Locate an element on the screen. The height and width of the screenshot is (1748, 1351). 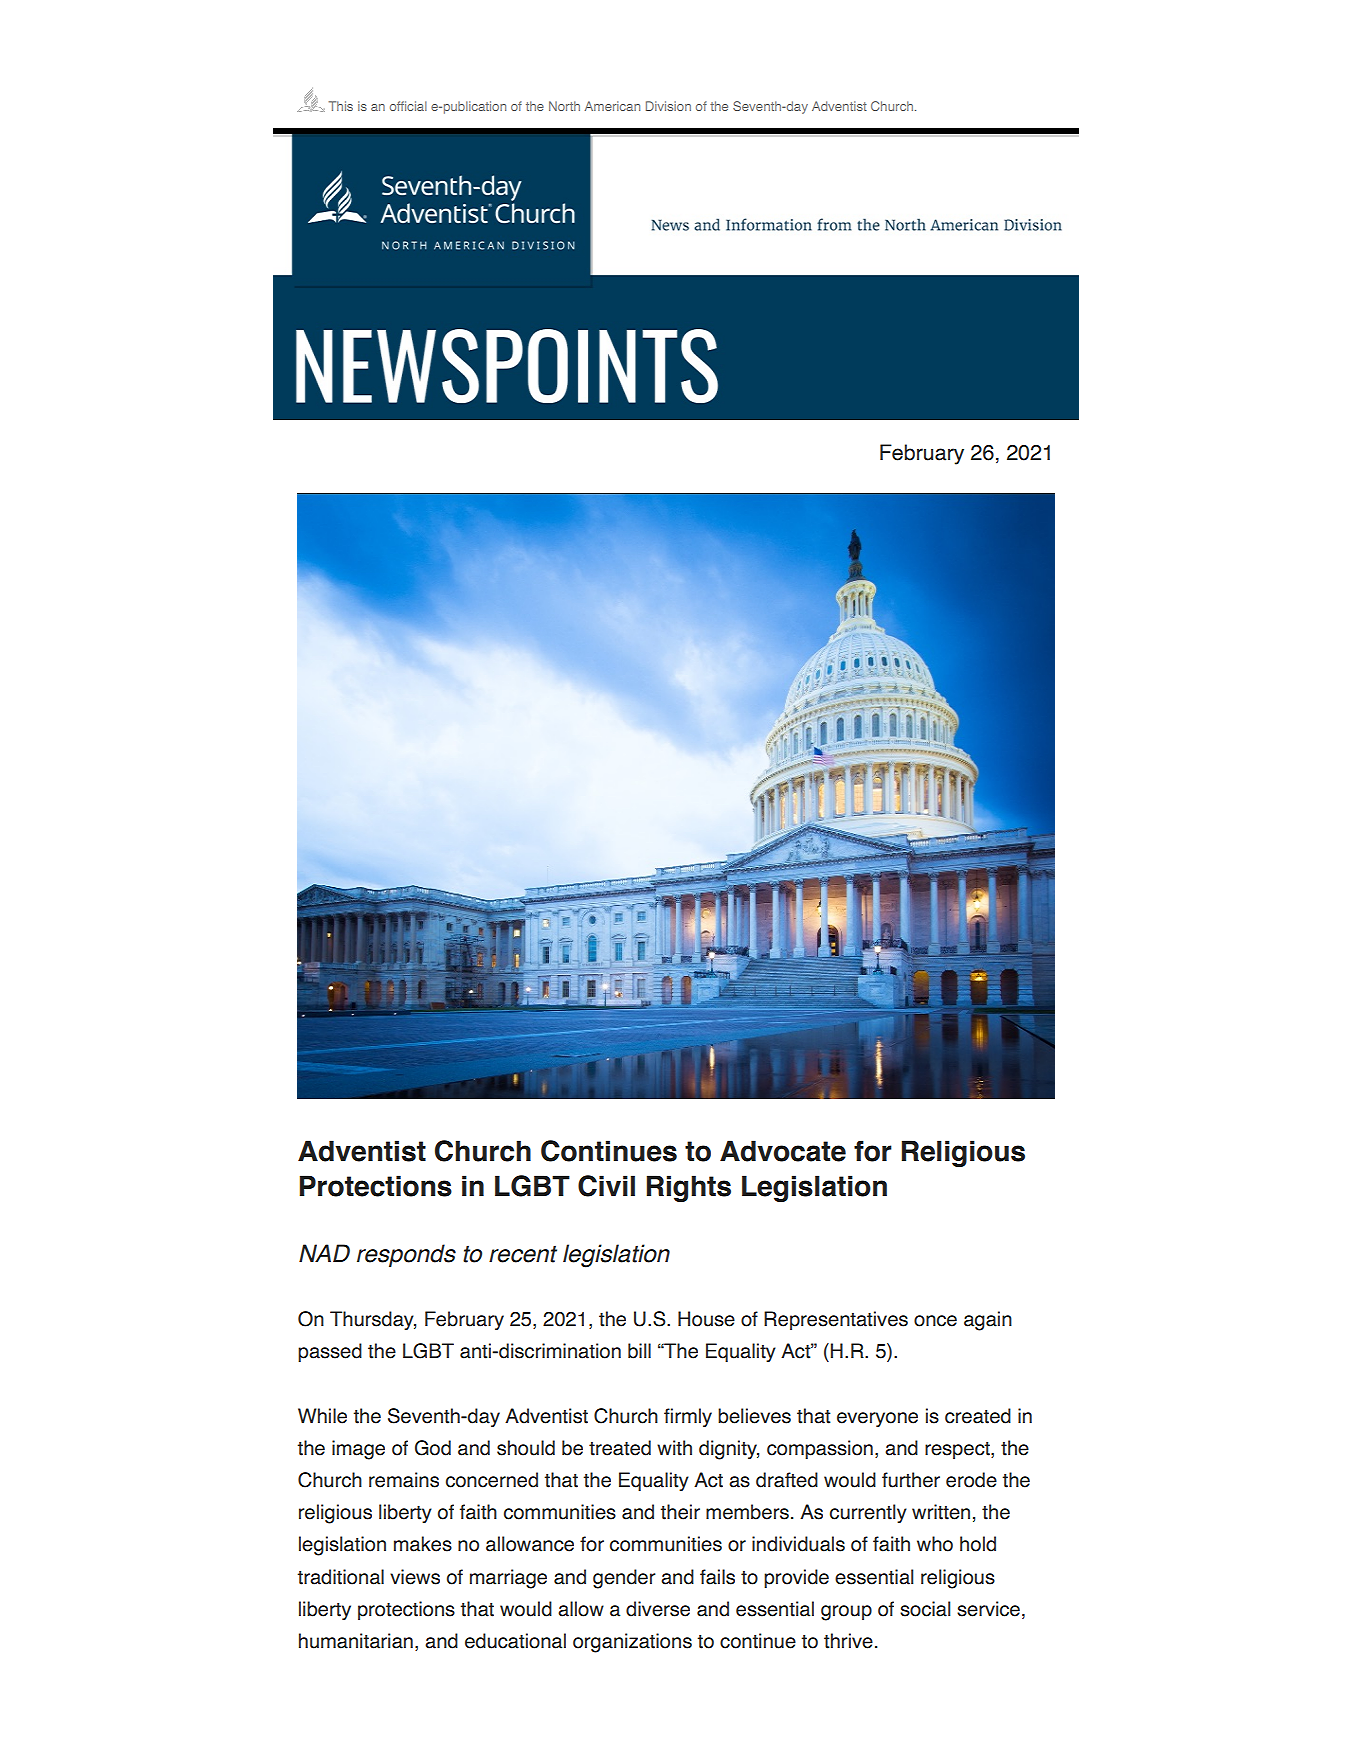
views is located at coordinates (415, 1577).
